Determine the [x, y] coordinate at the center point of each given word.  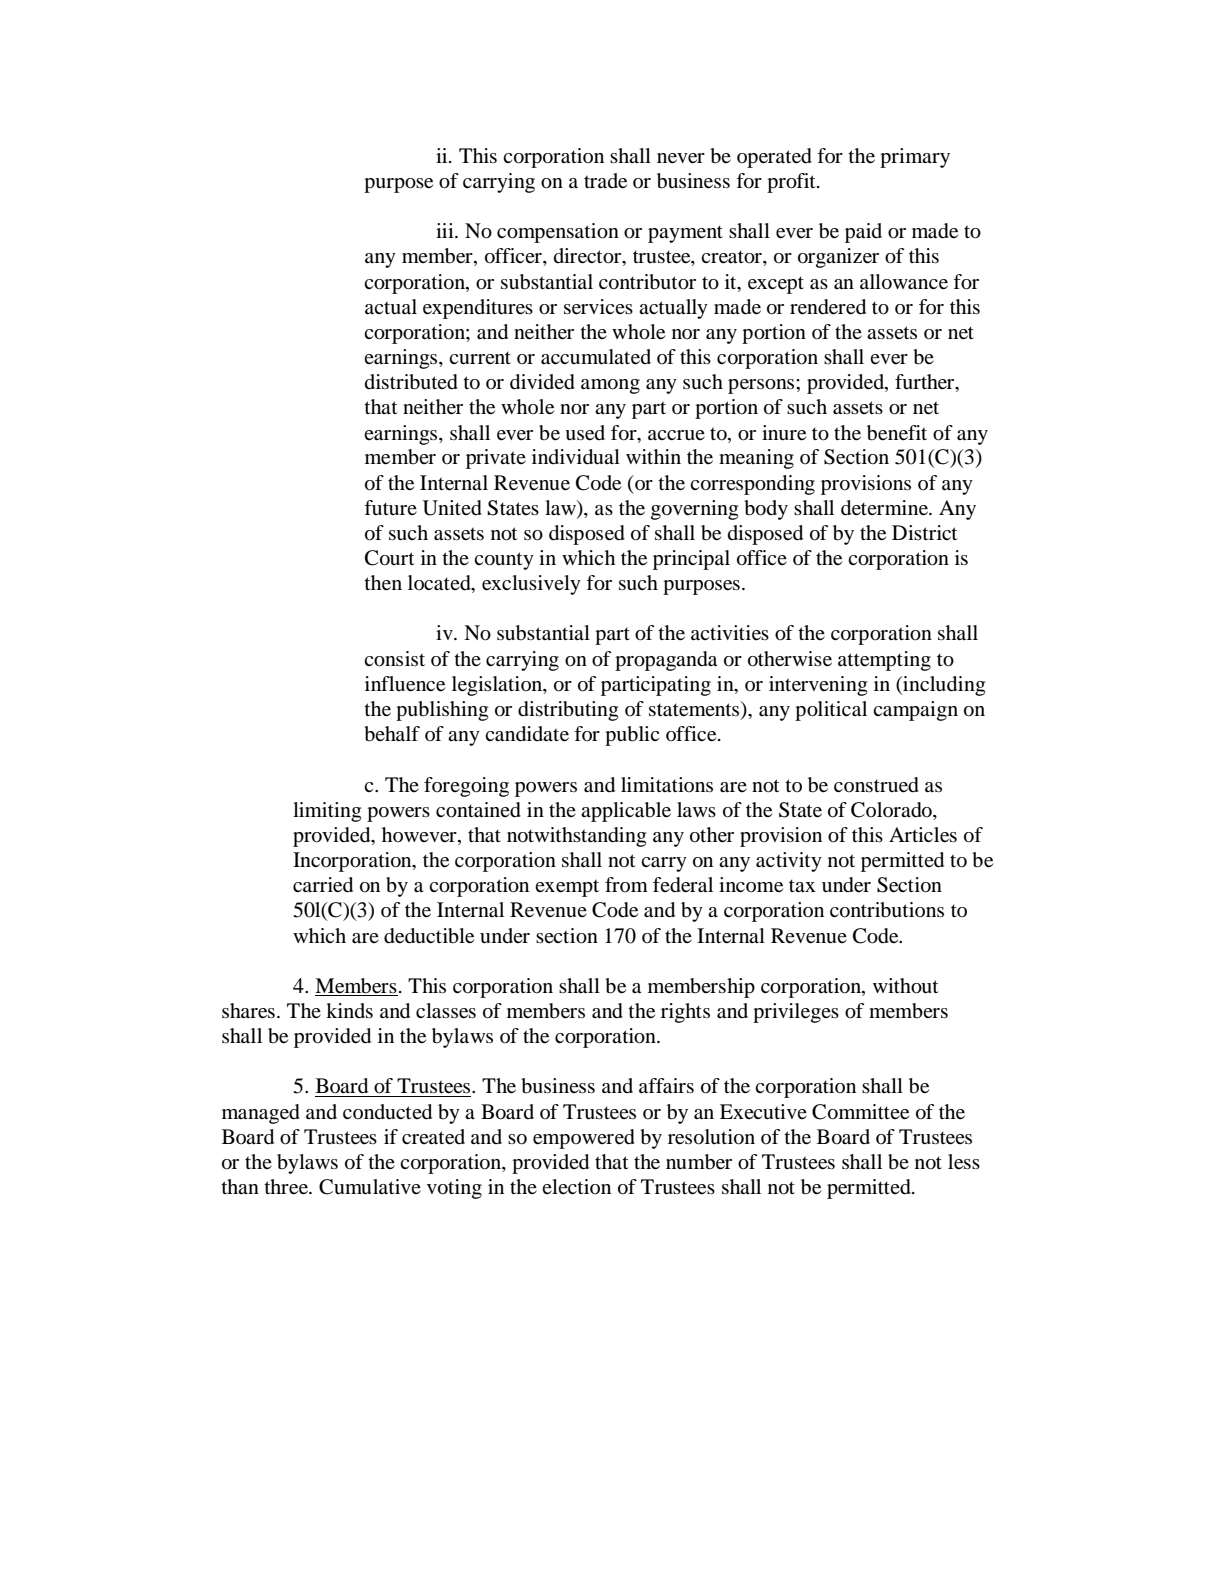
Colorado [892, 810]
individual [576, 457]
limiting [327, 812]
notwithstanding [576, 837]
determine [885, 508]
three [287, 1187]
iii [446, 230]
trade [605, 181]
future [390, 507]
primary [915, 158]
